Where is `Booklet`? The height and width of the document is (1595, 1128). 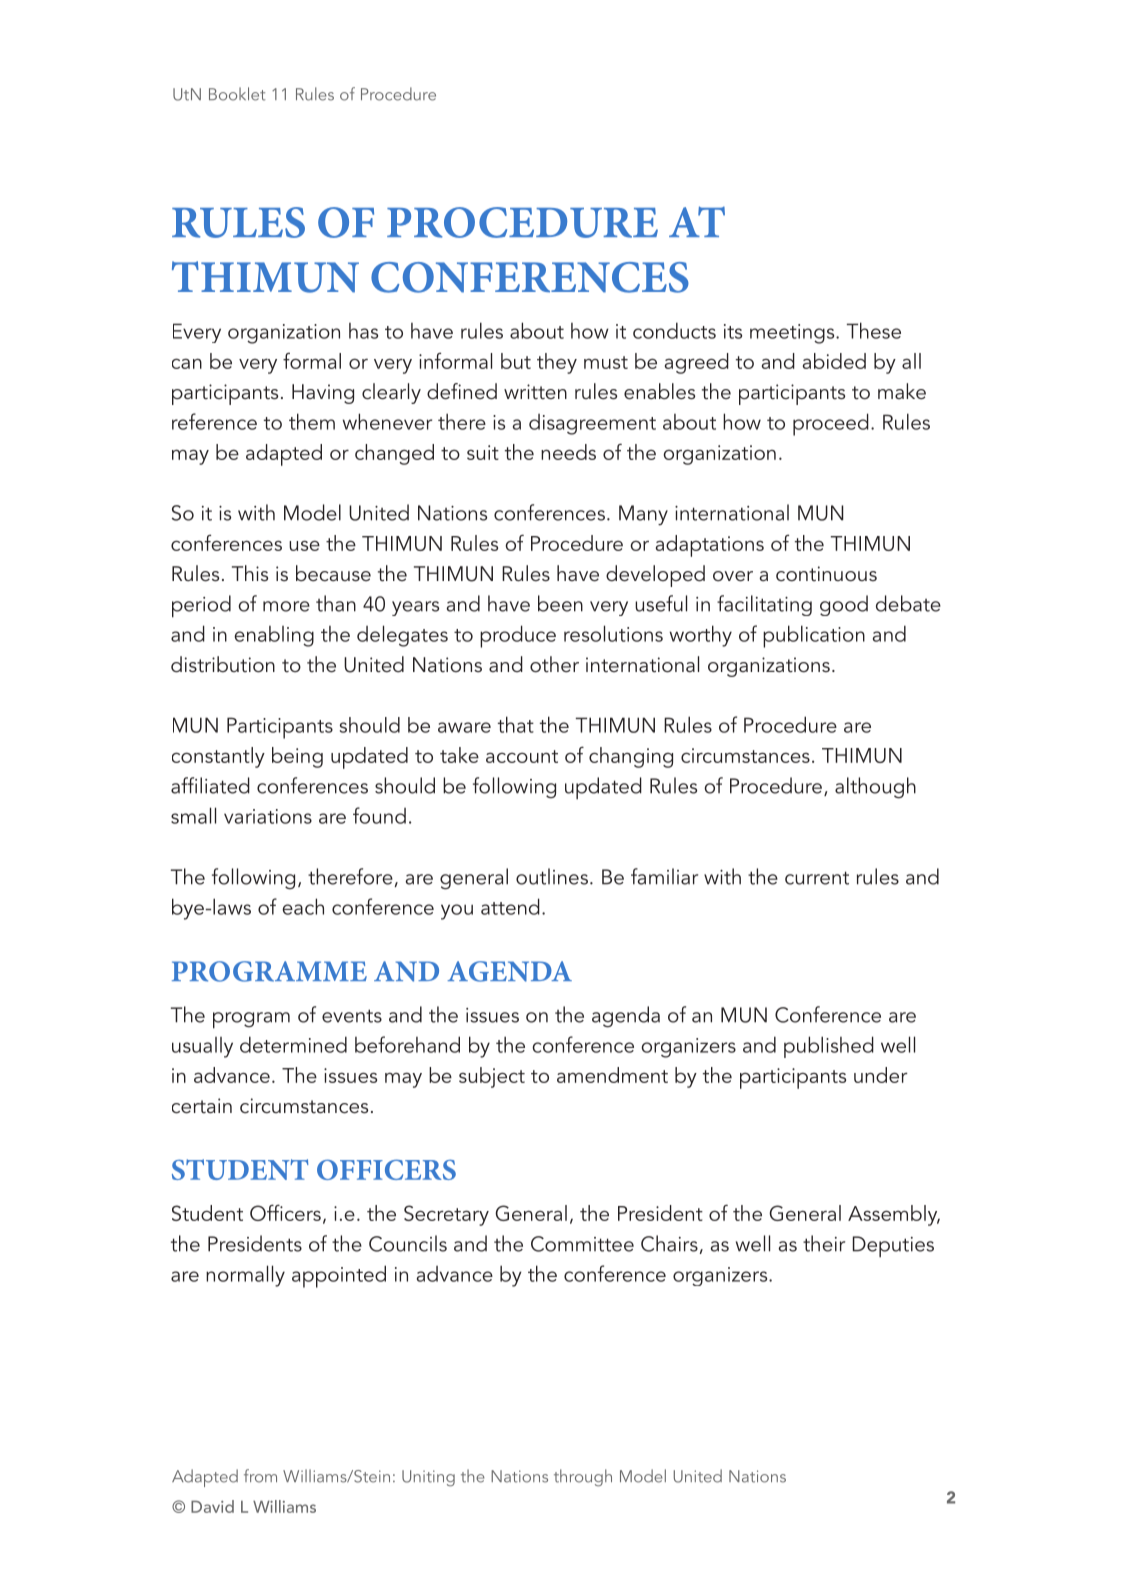 Booklet is located at coordinates (237, 94).
